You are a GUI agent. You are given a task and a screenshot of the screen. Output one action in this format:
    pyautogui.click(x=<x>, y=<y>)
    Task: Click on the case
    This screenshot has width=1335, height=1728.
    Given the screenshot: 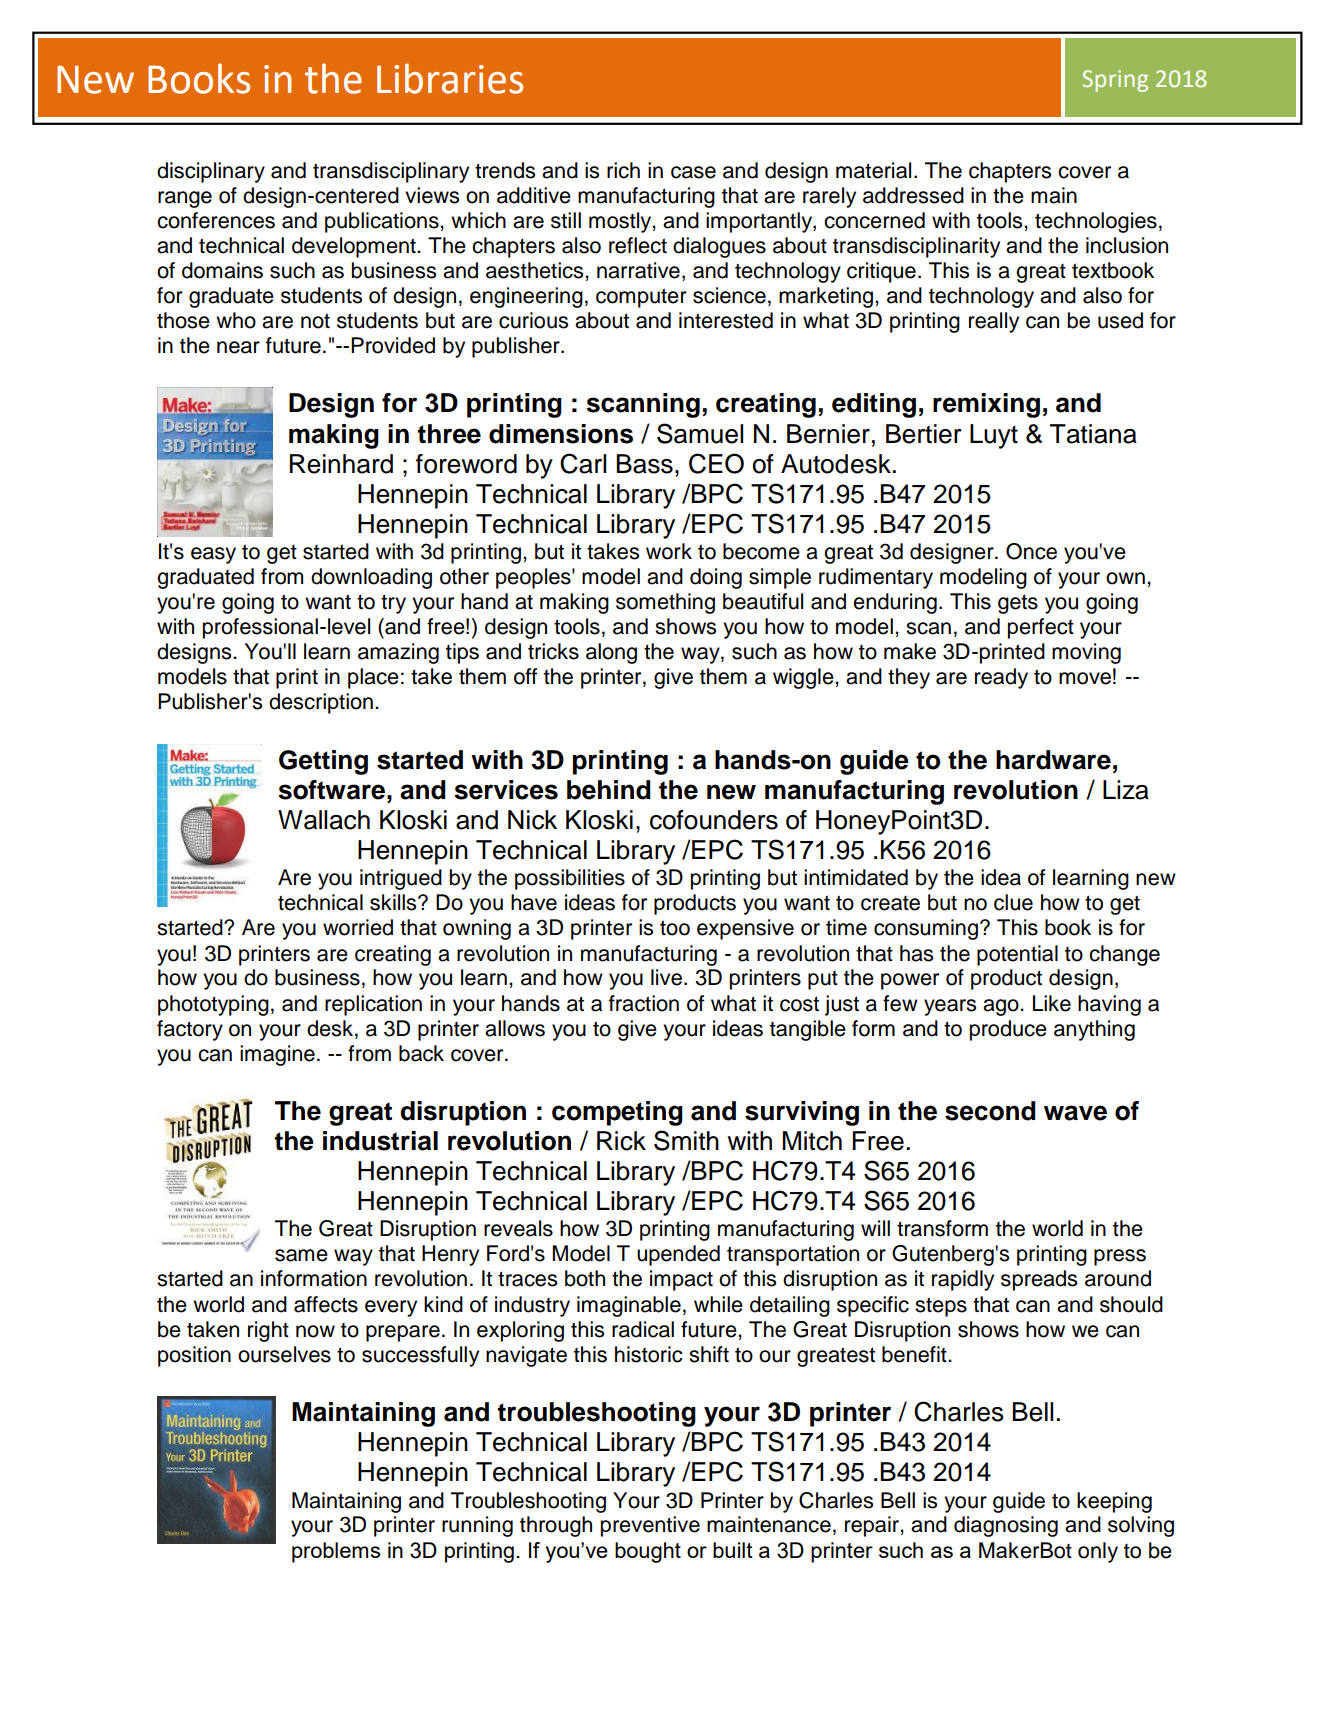 What is the action you would take?
    pyautogui.click(x=693, y=172)
